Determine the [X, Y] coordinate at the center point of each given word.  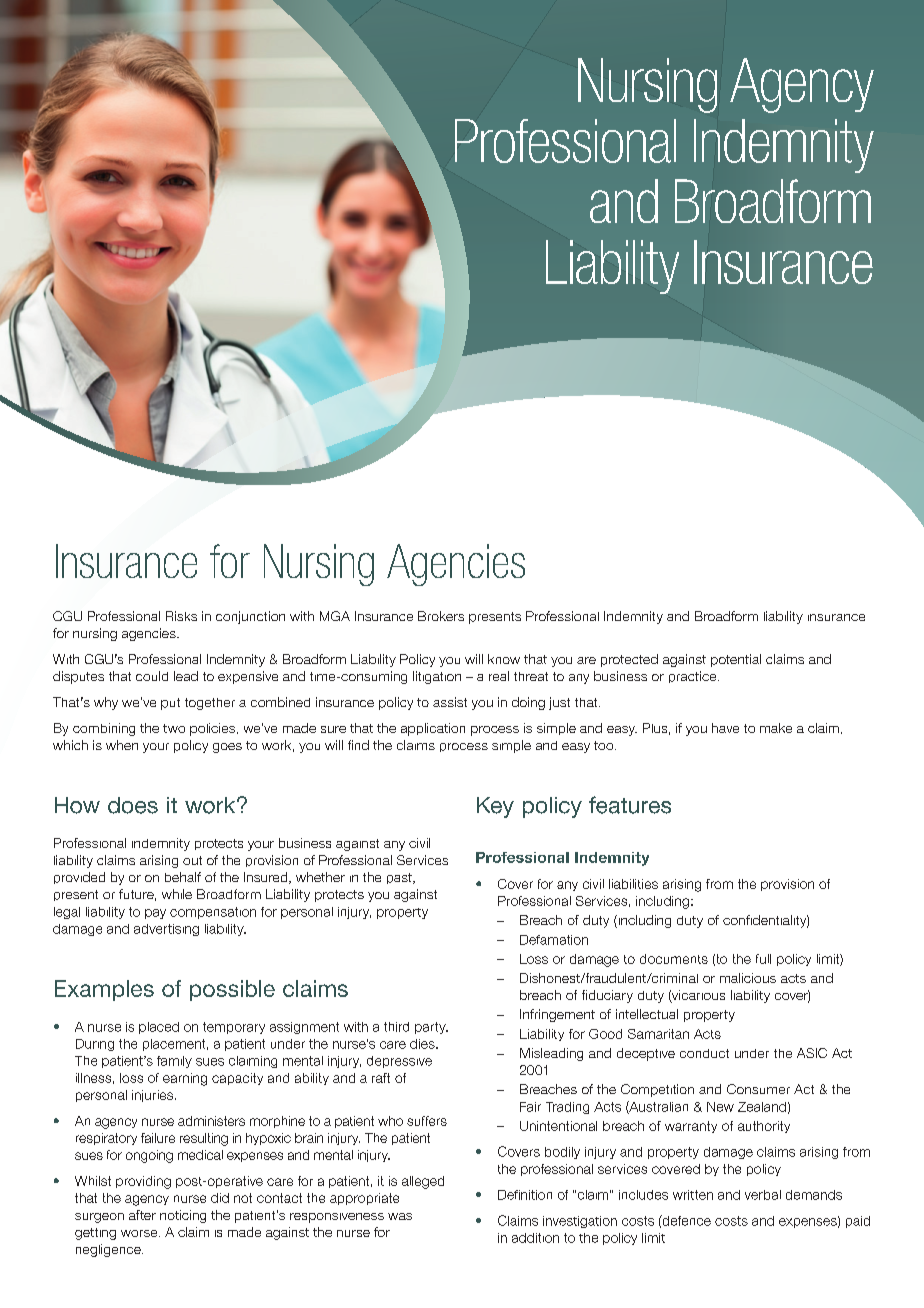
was [400, 1216]
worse [140, 1233]
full [763, 959]
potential [736, 660]
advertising [166, 930]
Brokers [441, 616]
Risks [181, 616]
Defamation [554, 940]
